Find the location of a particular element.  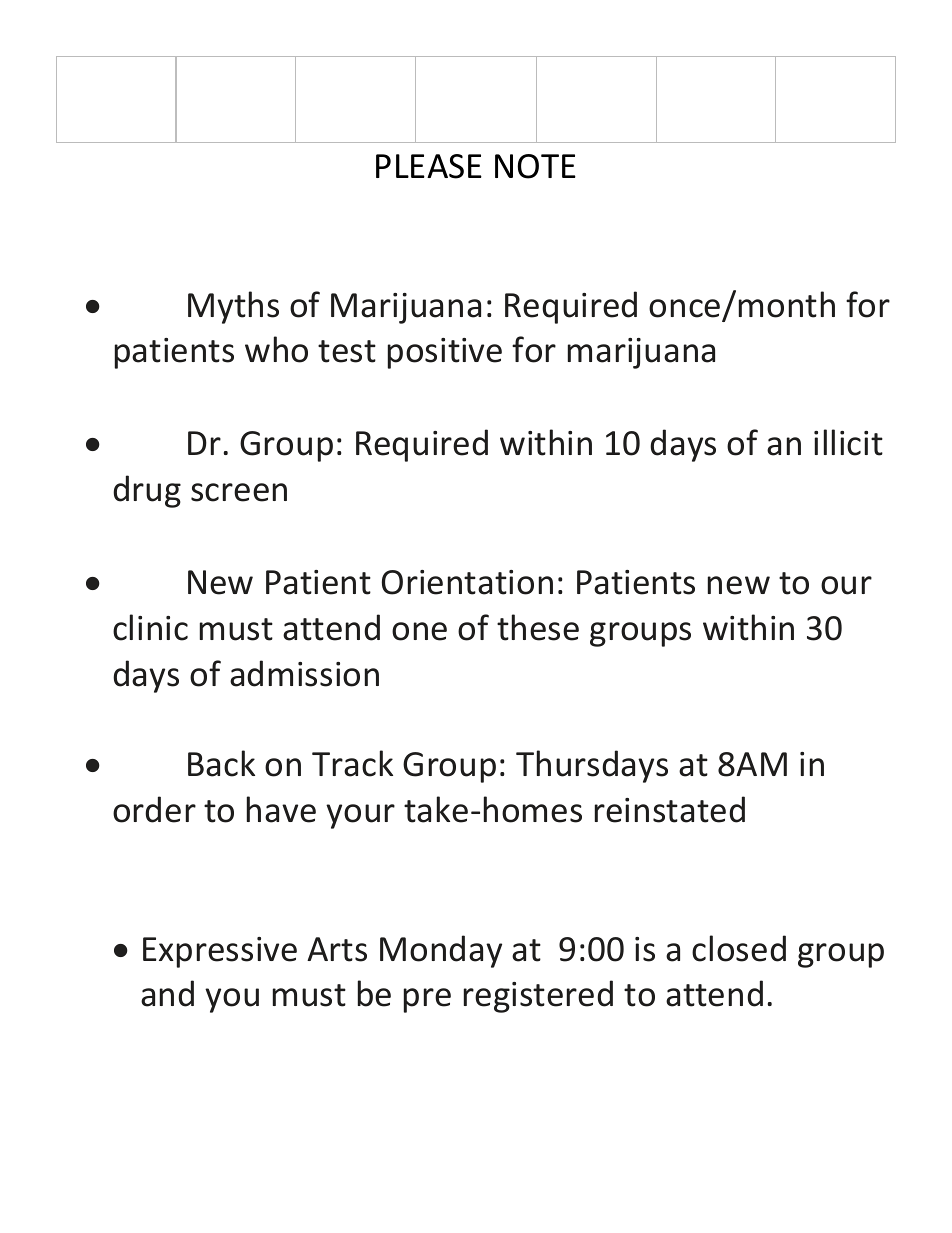

Myths is located at coordinates (233, 307).
